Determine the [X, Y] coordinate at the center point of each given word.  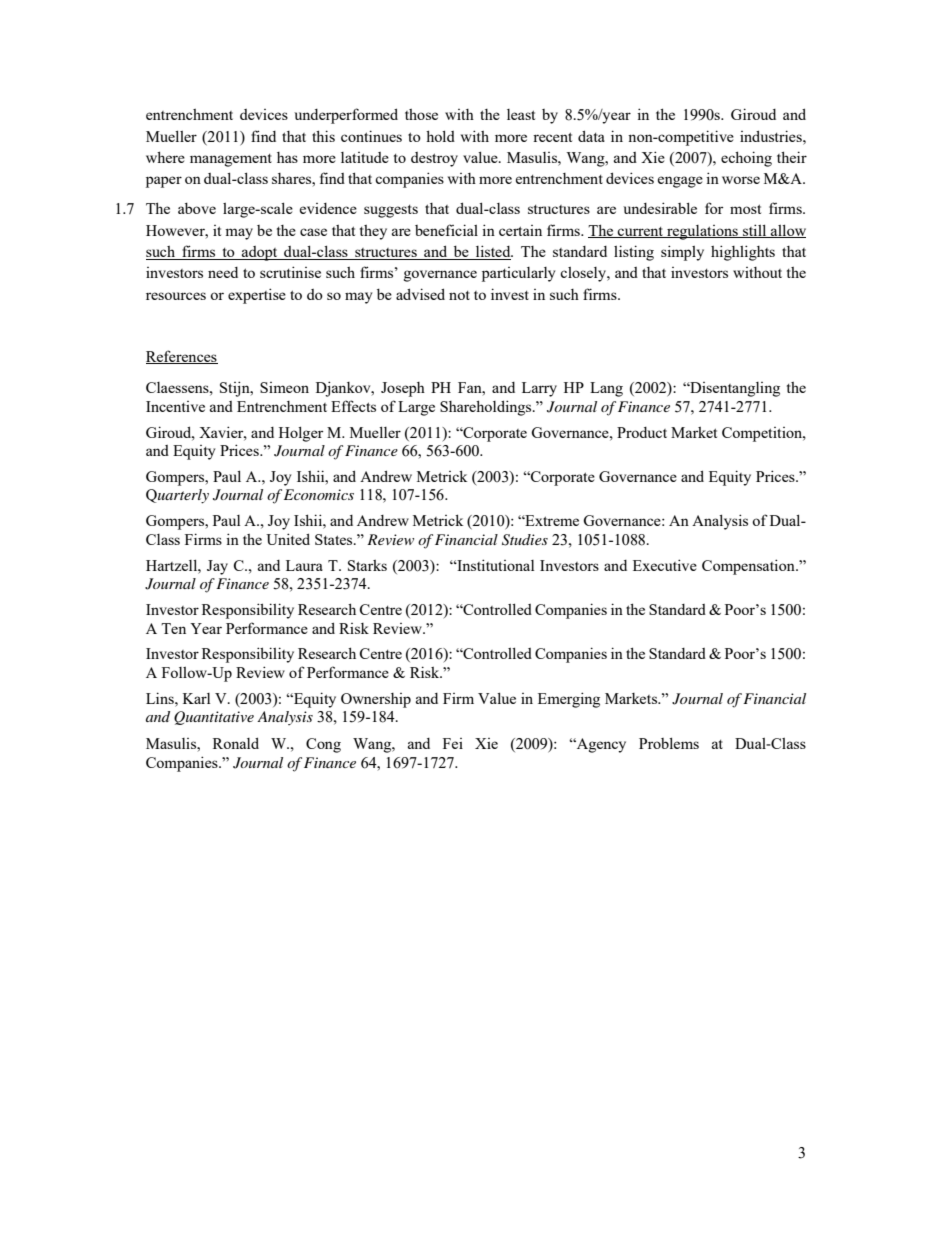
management [231, 160]
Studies [525, 540]
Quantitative [214, 718]
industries [772, 136]
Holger [301, 434]
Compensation [749, 567]
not [459, 295]
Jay [217, 567]
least [521, 114]
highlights [743, 253]
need [223, 272]
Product [642, 432]
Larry [539, 389]
